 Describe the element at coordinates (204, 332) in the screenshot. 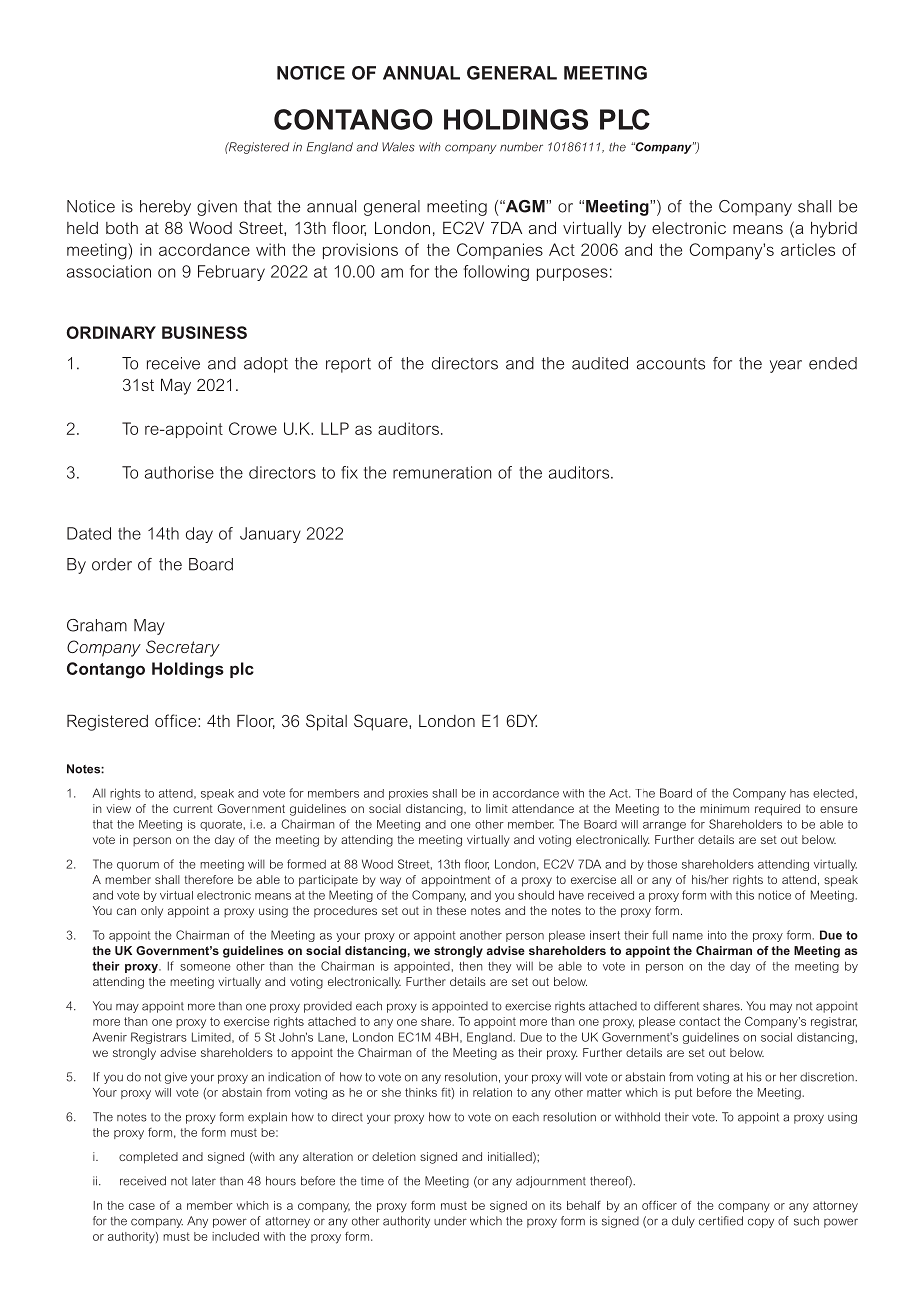

I see `BUSINESS` at that location.
